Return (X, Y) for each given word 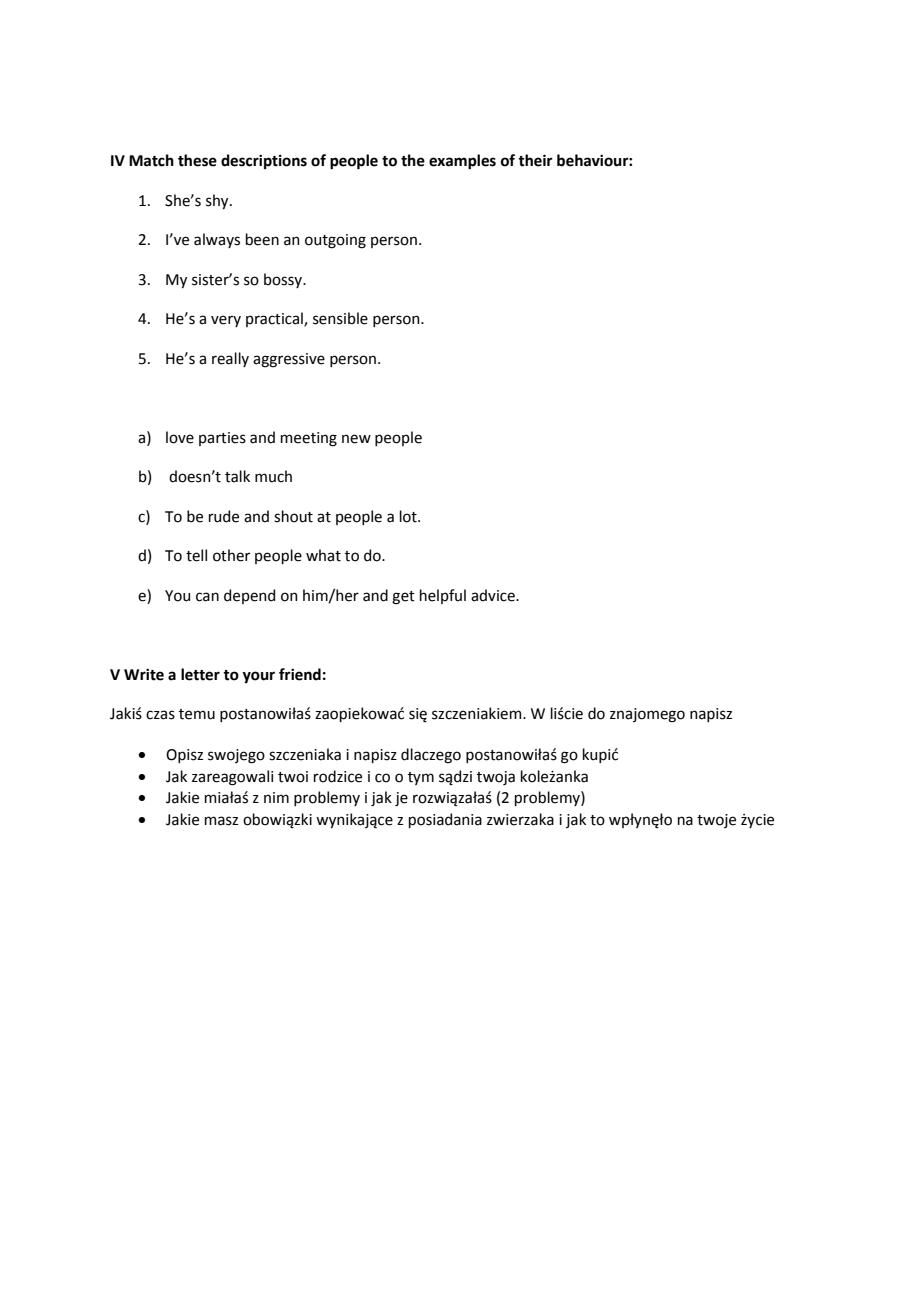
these (197, 160)
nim (276, 797)
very (226, 321)
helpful (443, 596)
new (356, 439)
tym (421, 778)
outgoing (335, 241)
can (207, 597)
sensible (340, 318)
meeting (309, 439)
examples (462, 162)
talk (237, 476)
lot (409, 516)
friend (300, 674)
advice (494, 595)
